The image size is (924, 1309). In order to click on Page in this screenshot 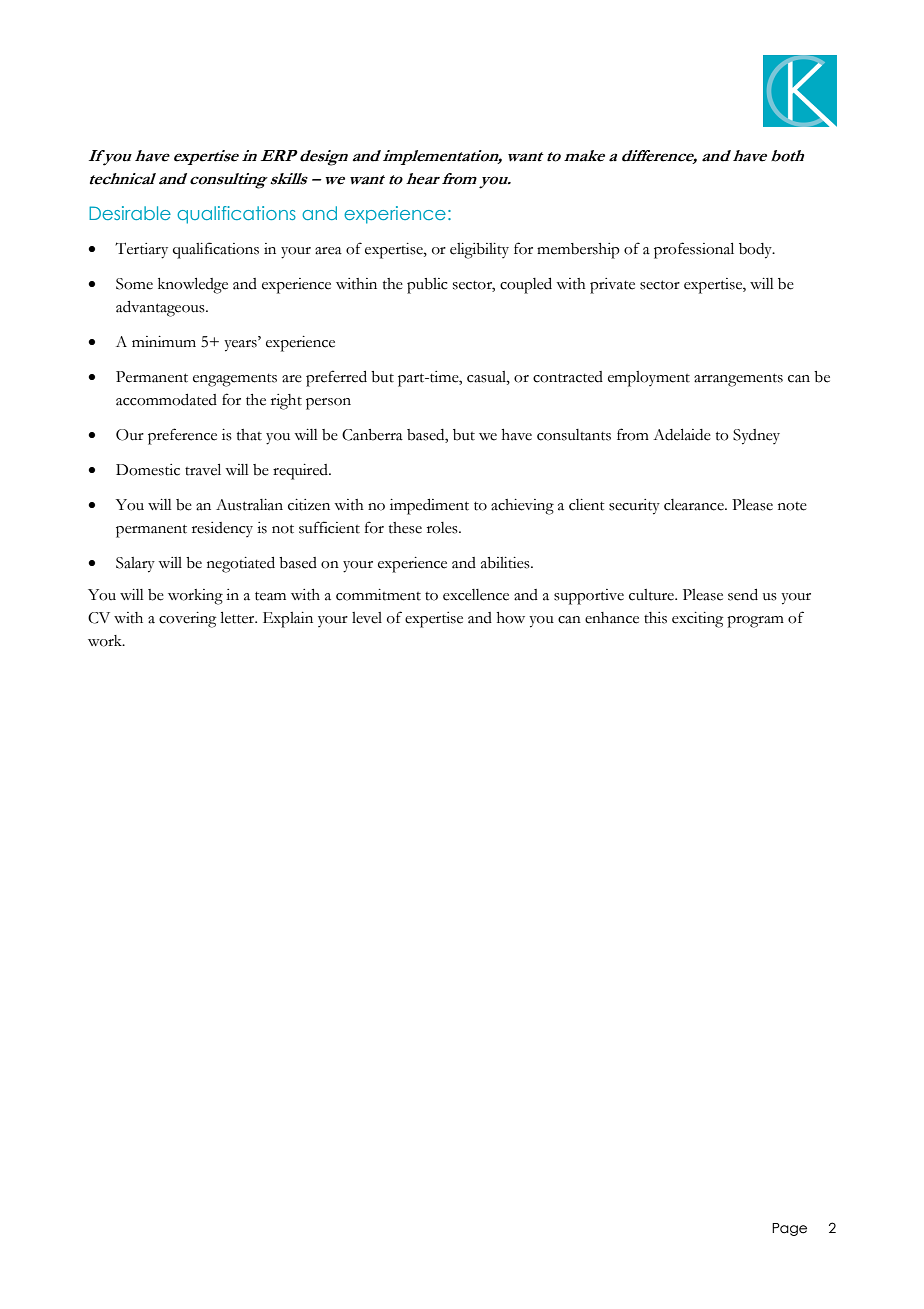, I will do `click(789, 1229)`.
